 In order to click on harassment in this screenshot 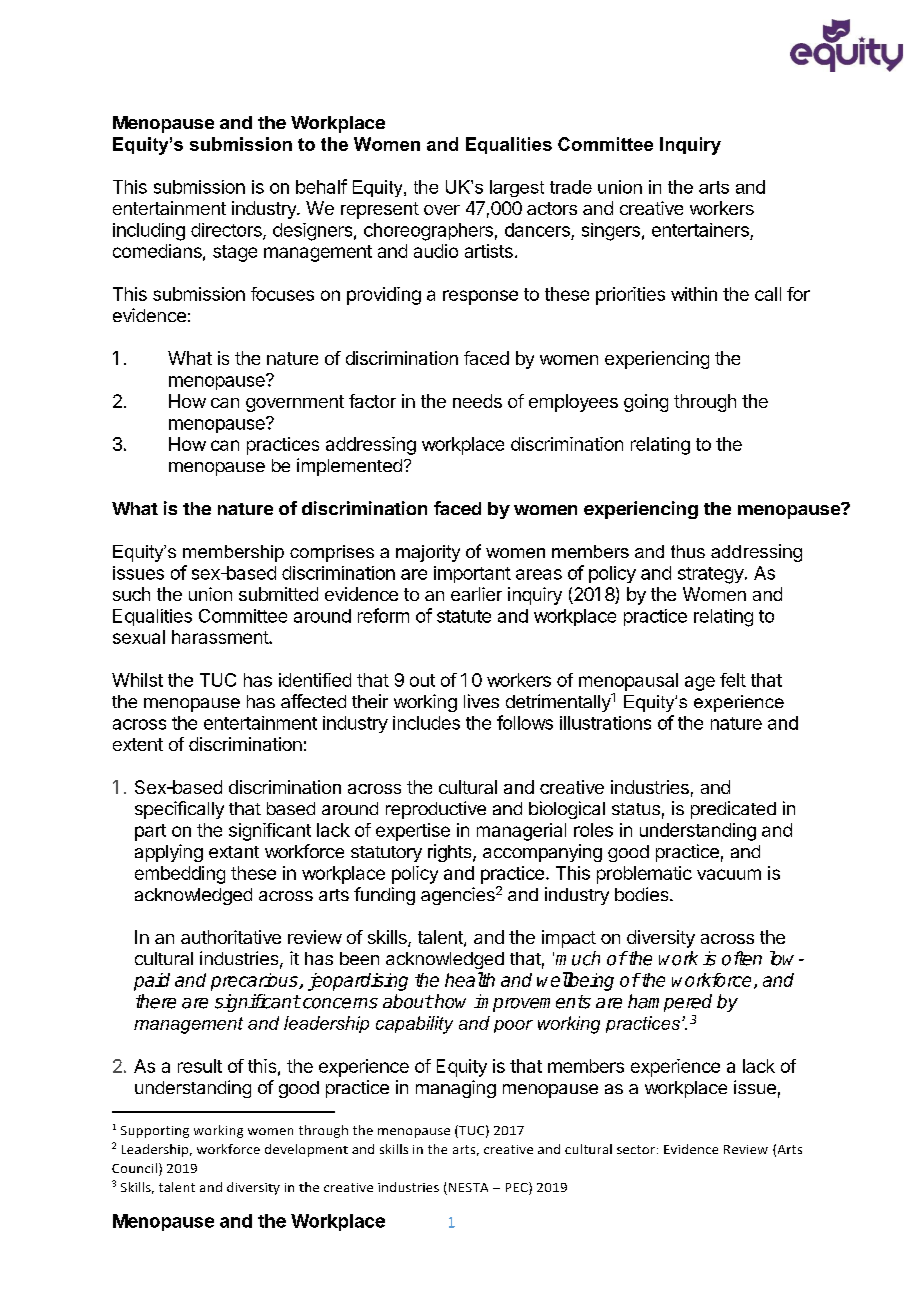, I will do `click(221, 637)`.
